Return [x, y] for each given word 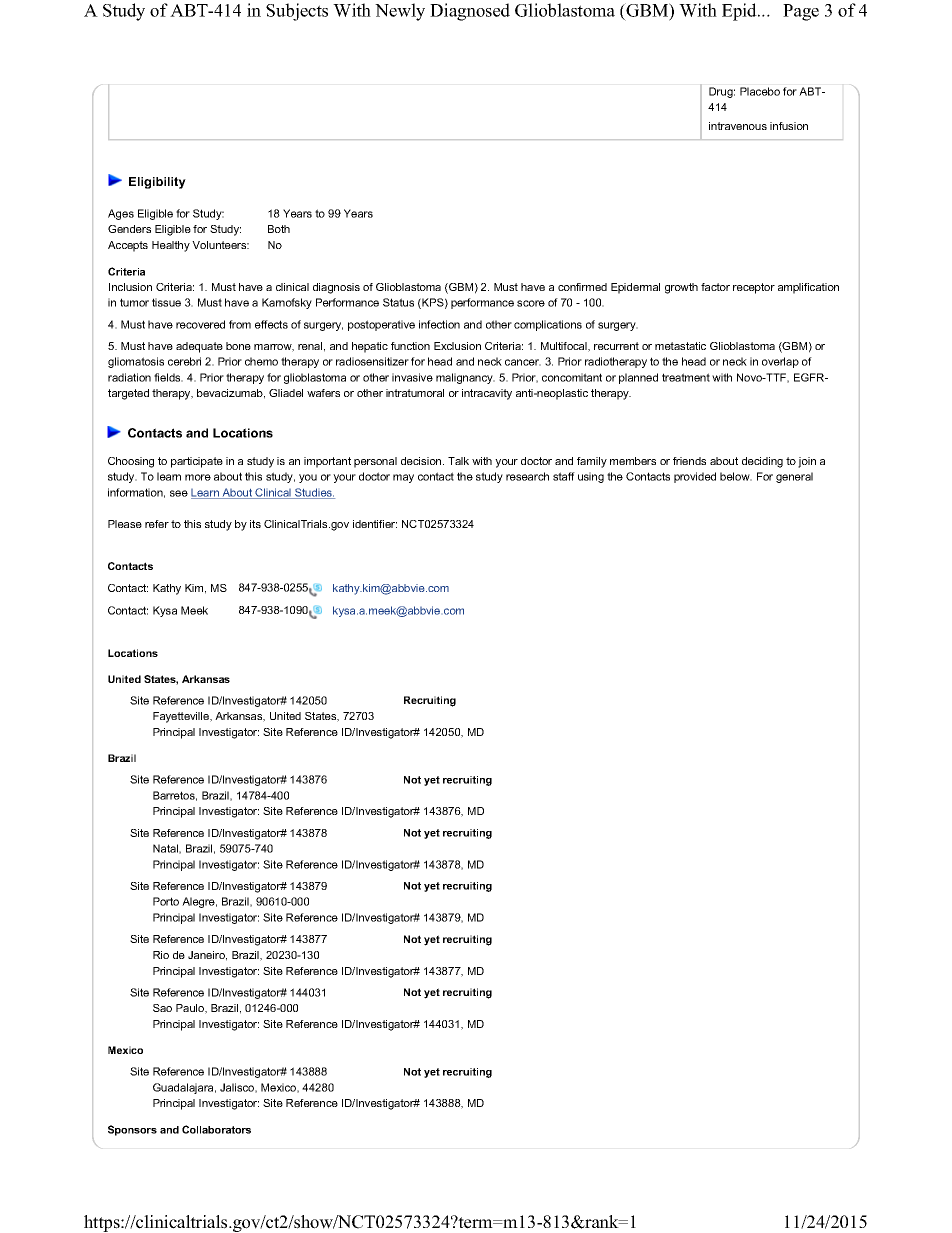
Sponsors [132, 1130]
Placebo [760, 91]
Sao [162, 1008]
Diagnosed [470, 12]
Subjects [297, 12]
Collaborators [216, 1129]
